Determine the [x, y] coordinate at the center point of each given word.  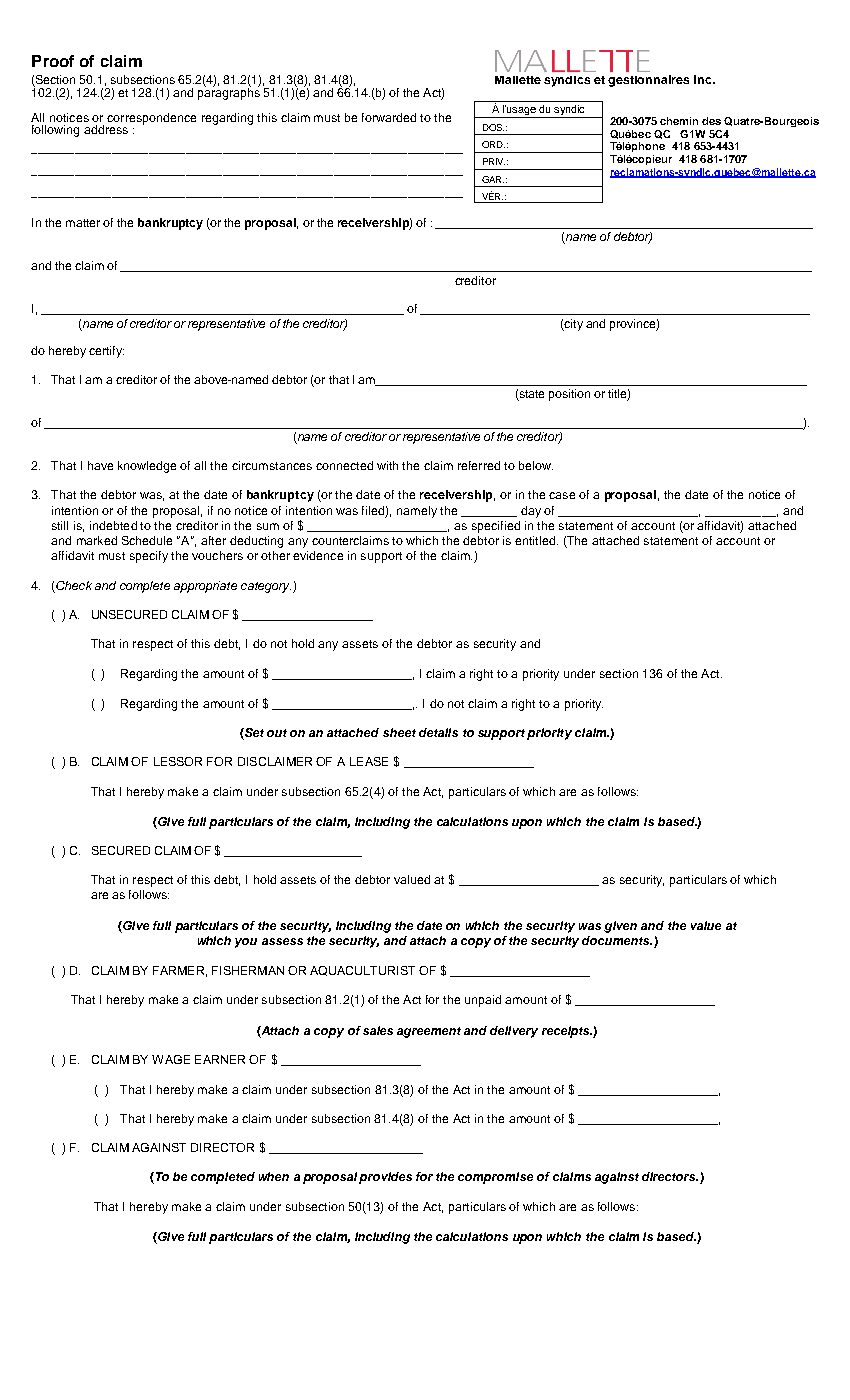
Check [74, 585]
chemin [679, 121]
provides [385, 1178]
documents [617, 940]
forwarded [389, 117]
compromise [495, 1178]
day [531, 512]
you [246, 943]
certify [106, 352]
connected [344, 465]
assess [282, 941]
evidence [318, 555]
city [573, 325]
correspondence [151, 119]
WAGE [171, 1059]
